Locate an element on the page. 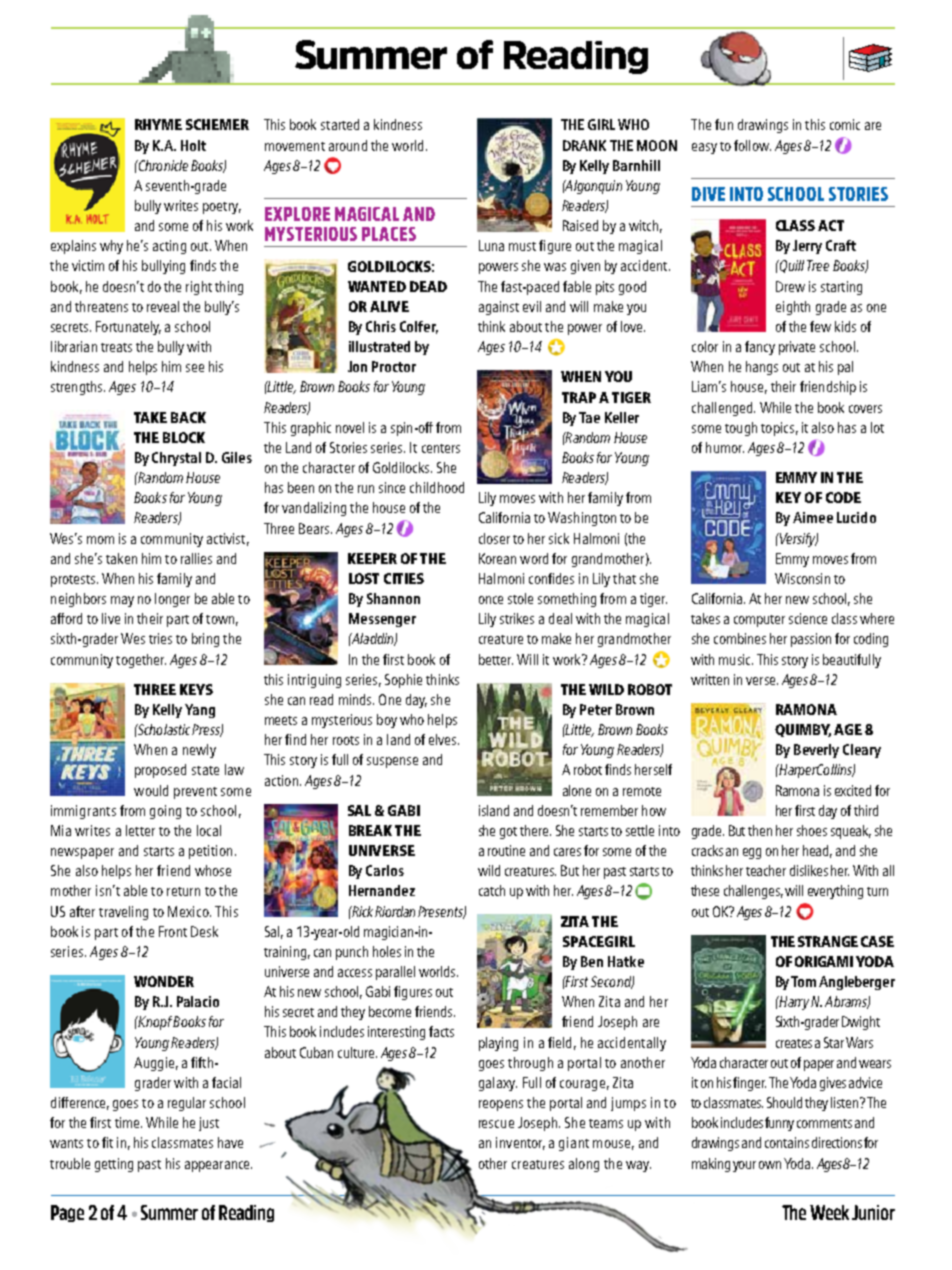  childhood is located at coordinates (437, 487).
